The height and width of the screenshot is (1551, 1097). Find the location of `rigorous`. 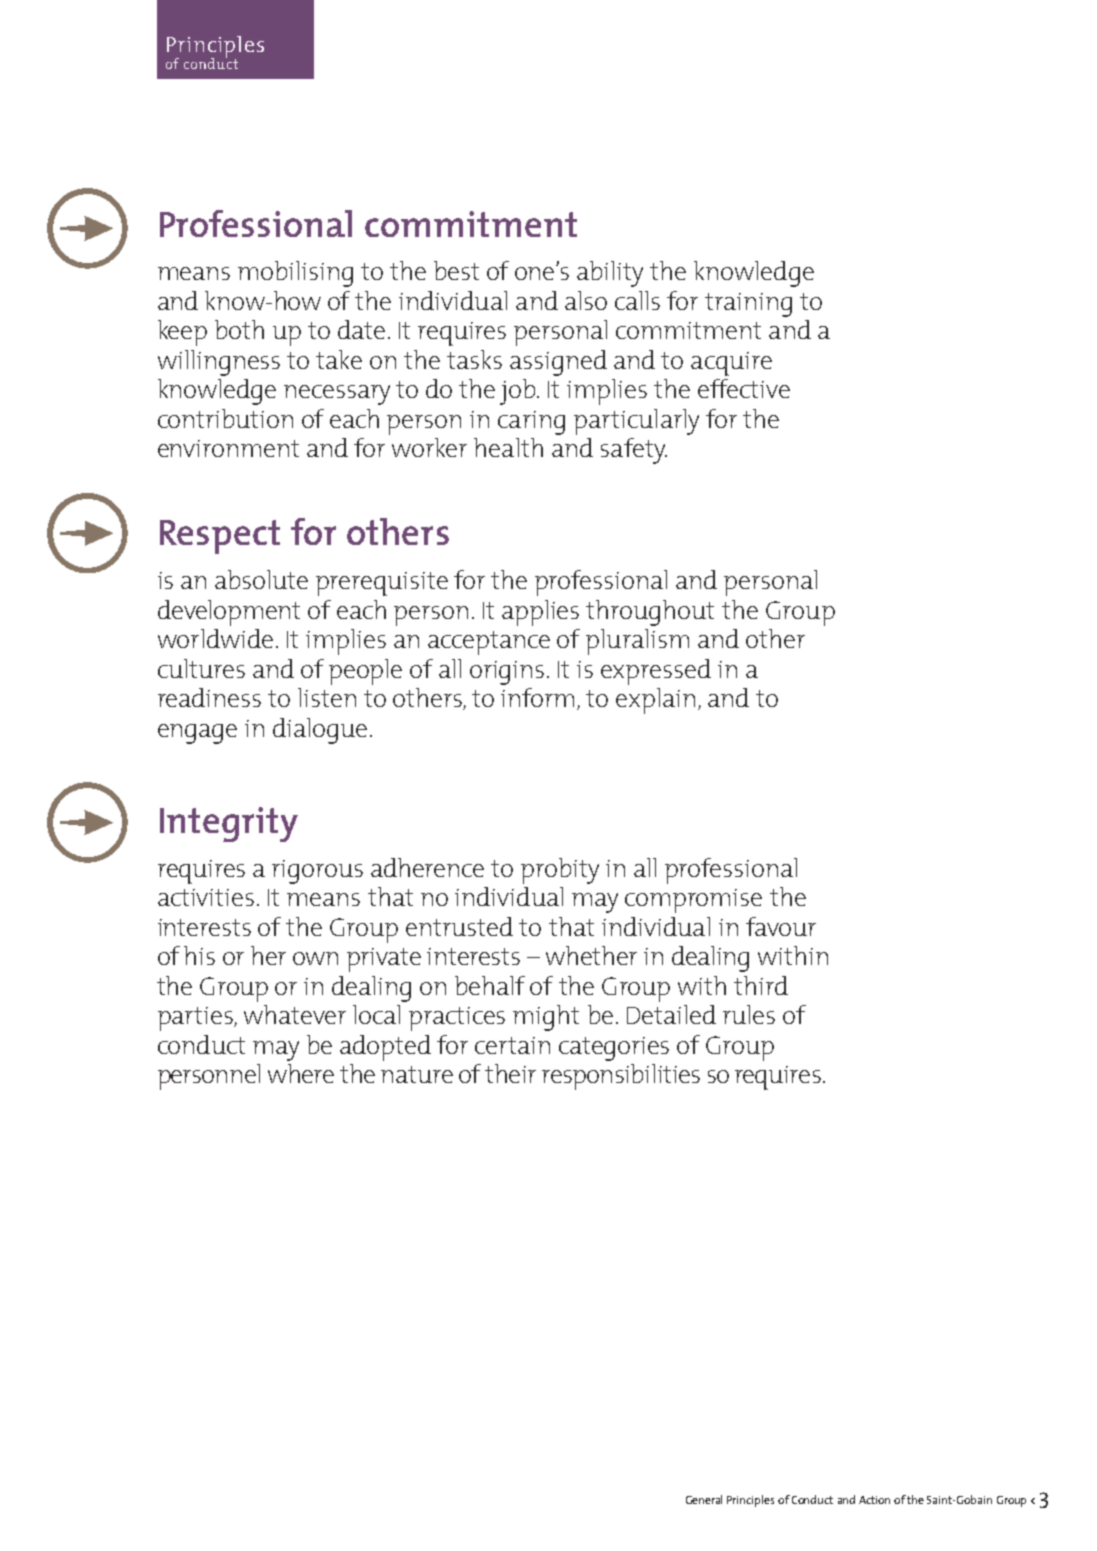

rigorous is located at coordinates (317, 872).
